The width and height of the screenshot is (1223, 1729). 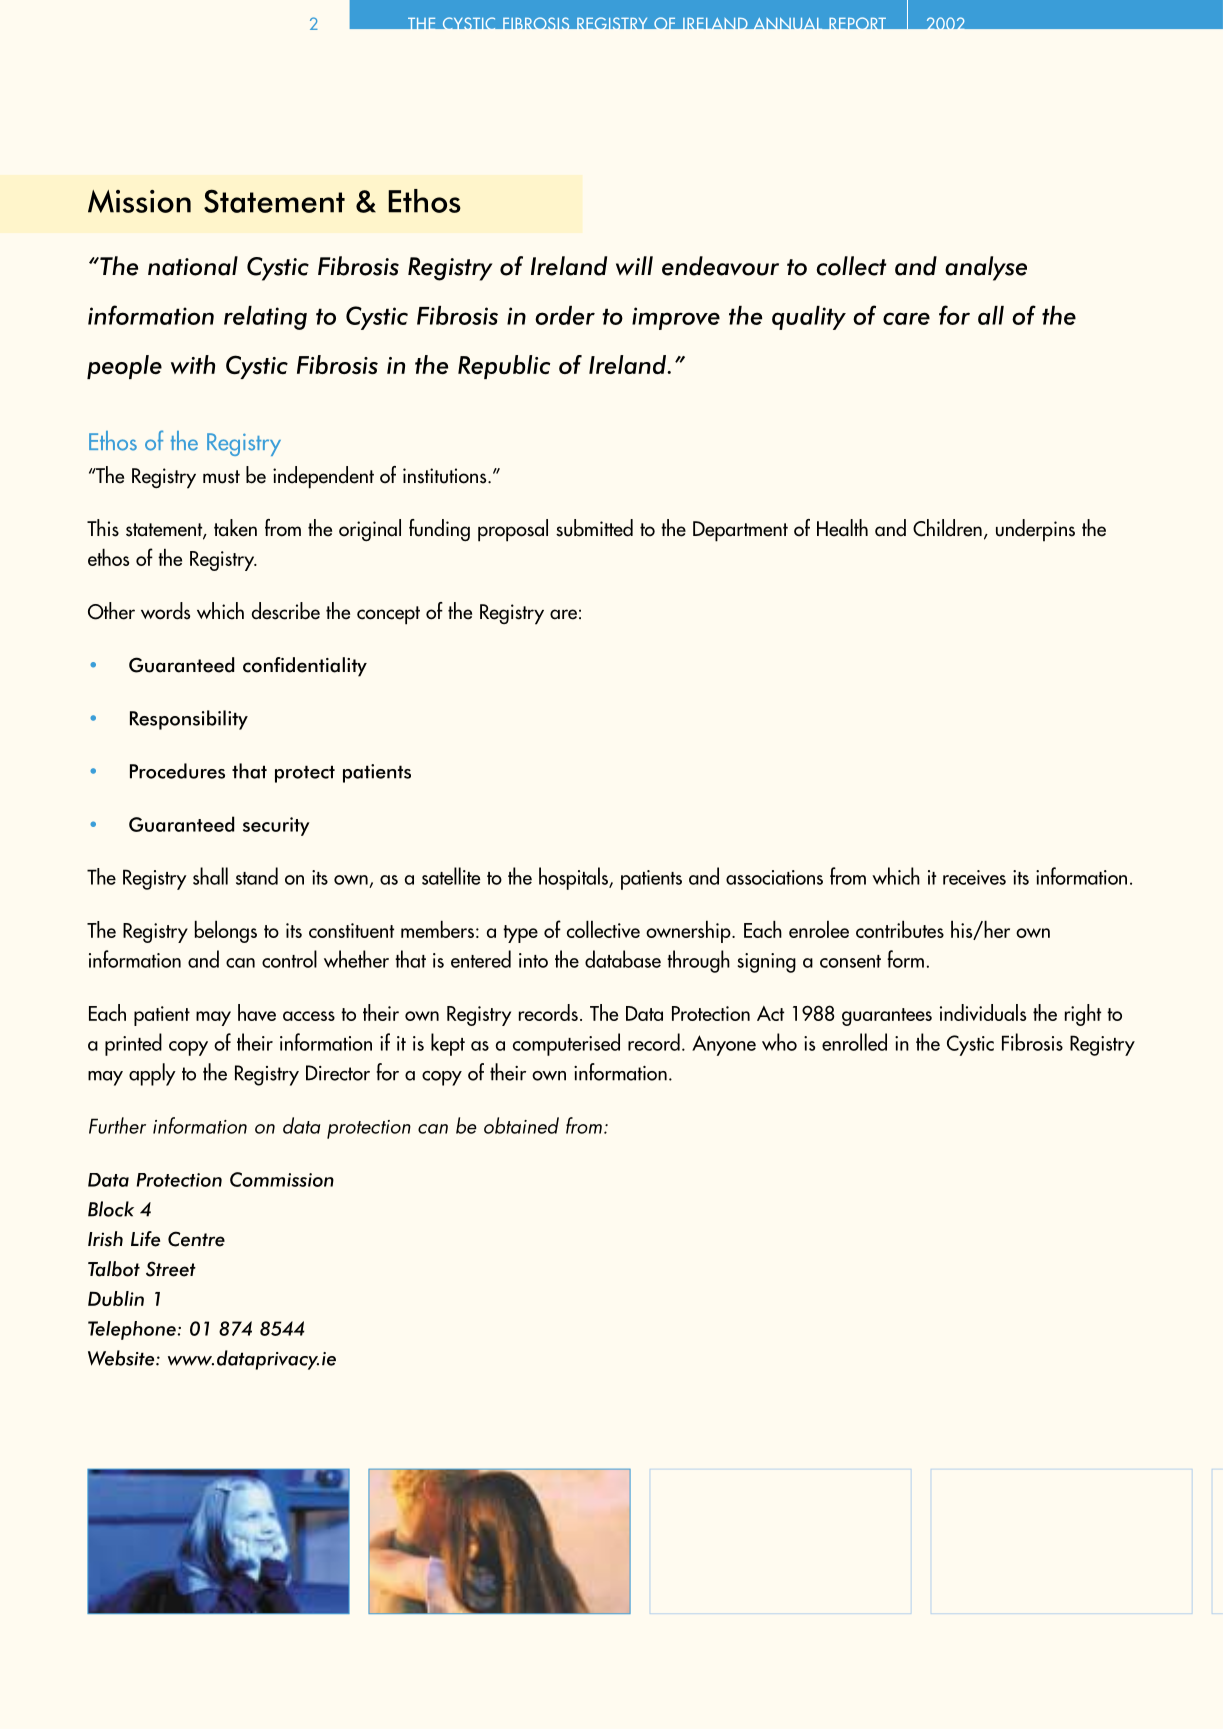 What do you see at coordinates (132, 1330) in the screenshot?
I see `Telephone` at bounding box center [132, 1330].
